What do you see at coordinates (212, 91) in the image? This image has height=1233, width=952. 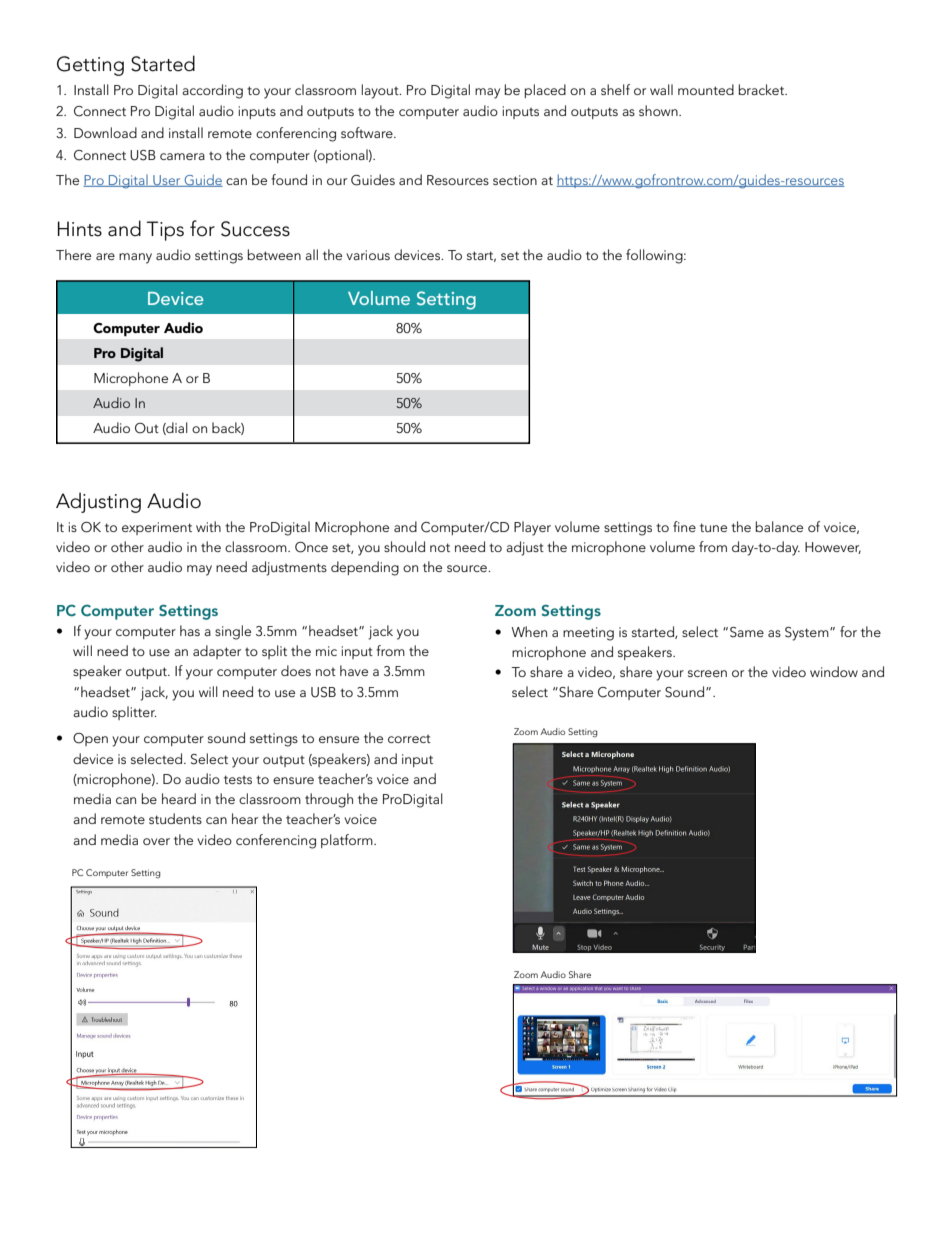 I see `according` at bounding box center [212, 91].
